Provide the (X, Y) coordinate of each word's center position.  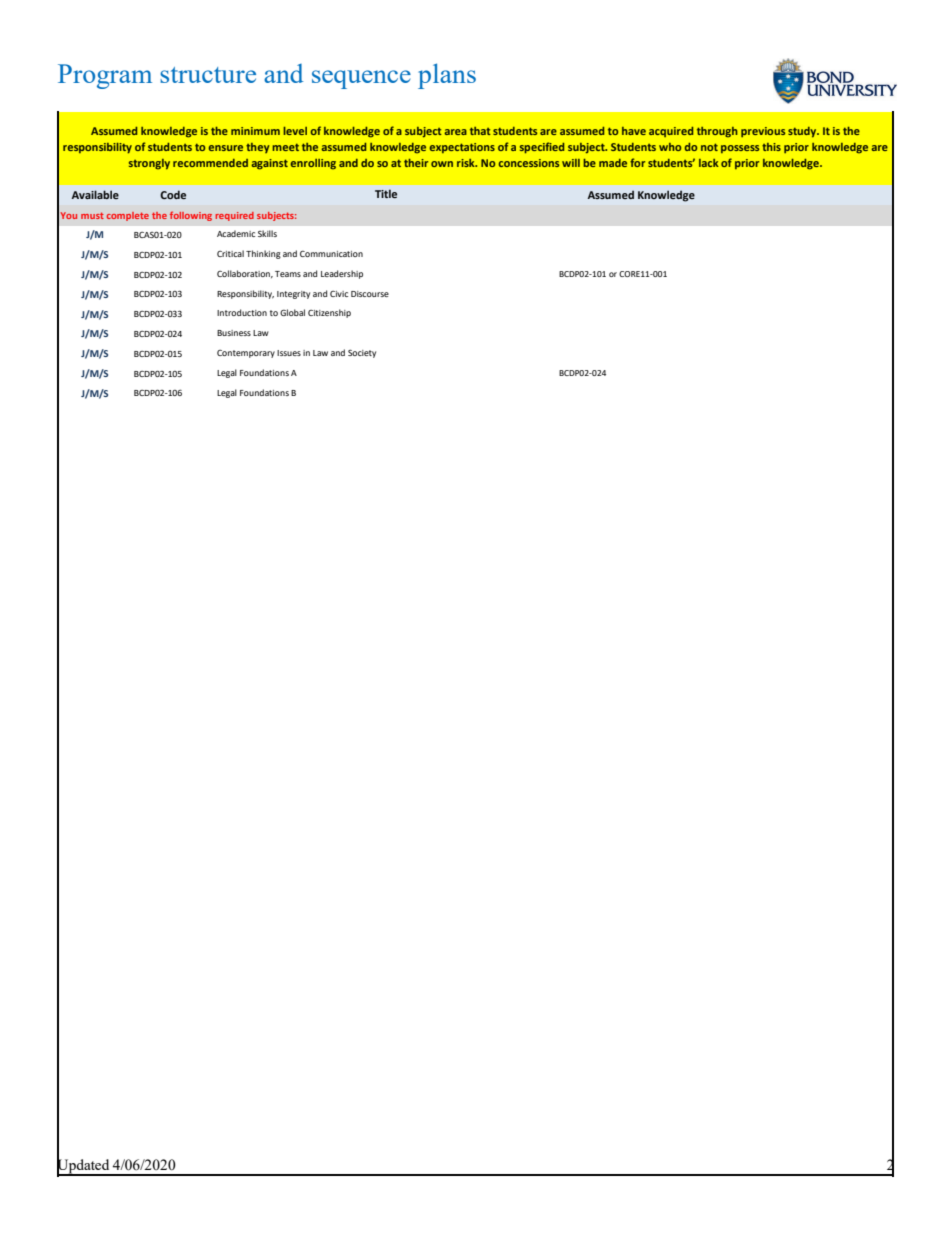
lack (709, 163)
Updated (84, 1166)
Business (234, 333)
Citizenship (329, 313)
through (717, 132)
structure (208, 75)
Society (362, 353)
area (455, 132)
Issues (289, 353)
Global (292, 312)
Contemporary (246, 354)
